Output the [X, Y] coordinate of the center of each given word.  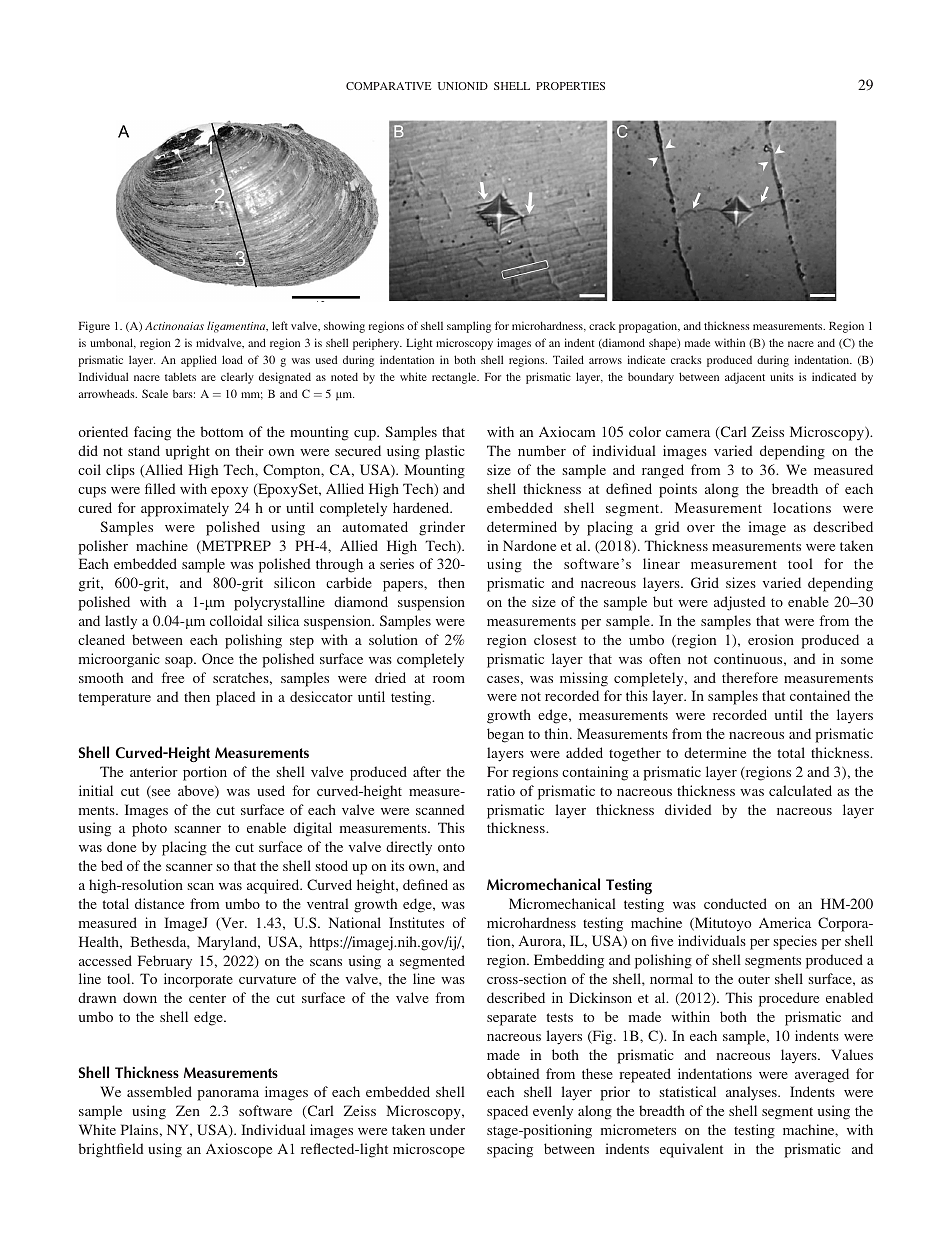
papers [404, 586]
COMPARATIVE [389, 86]
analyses [752, 1093]
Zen [188, 1110]
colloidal [236, 620]
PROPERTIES [570, 86]
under [447, 1129]
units [782, 376]
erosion [771, 639]
